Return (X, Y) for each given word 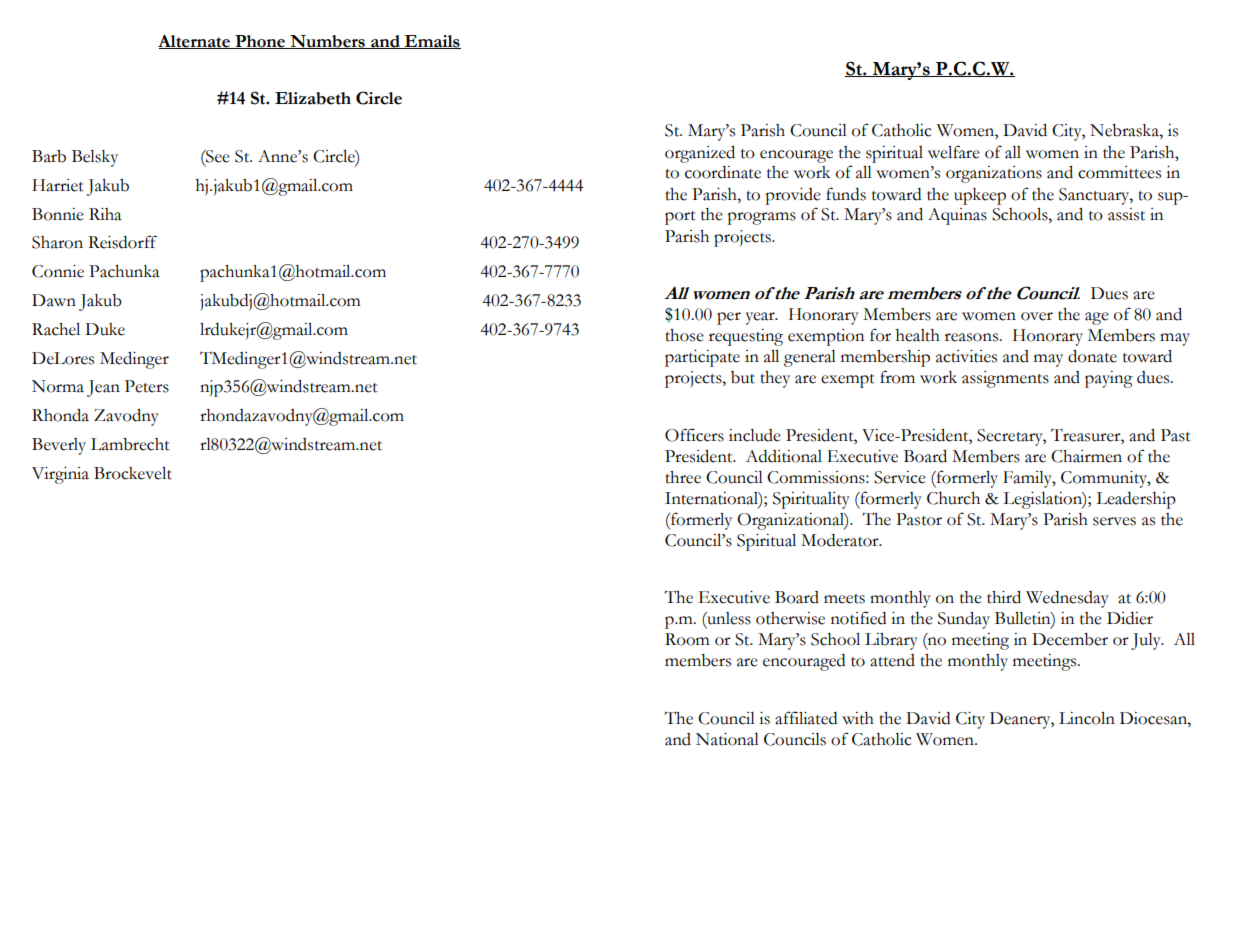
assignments (1005, 379)
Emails (431, 42)
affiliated (806, 718)
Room (687, 639)
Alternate (195, 41)
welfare (954, 152)
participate (702, 358)
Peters (147, 386)
